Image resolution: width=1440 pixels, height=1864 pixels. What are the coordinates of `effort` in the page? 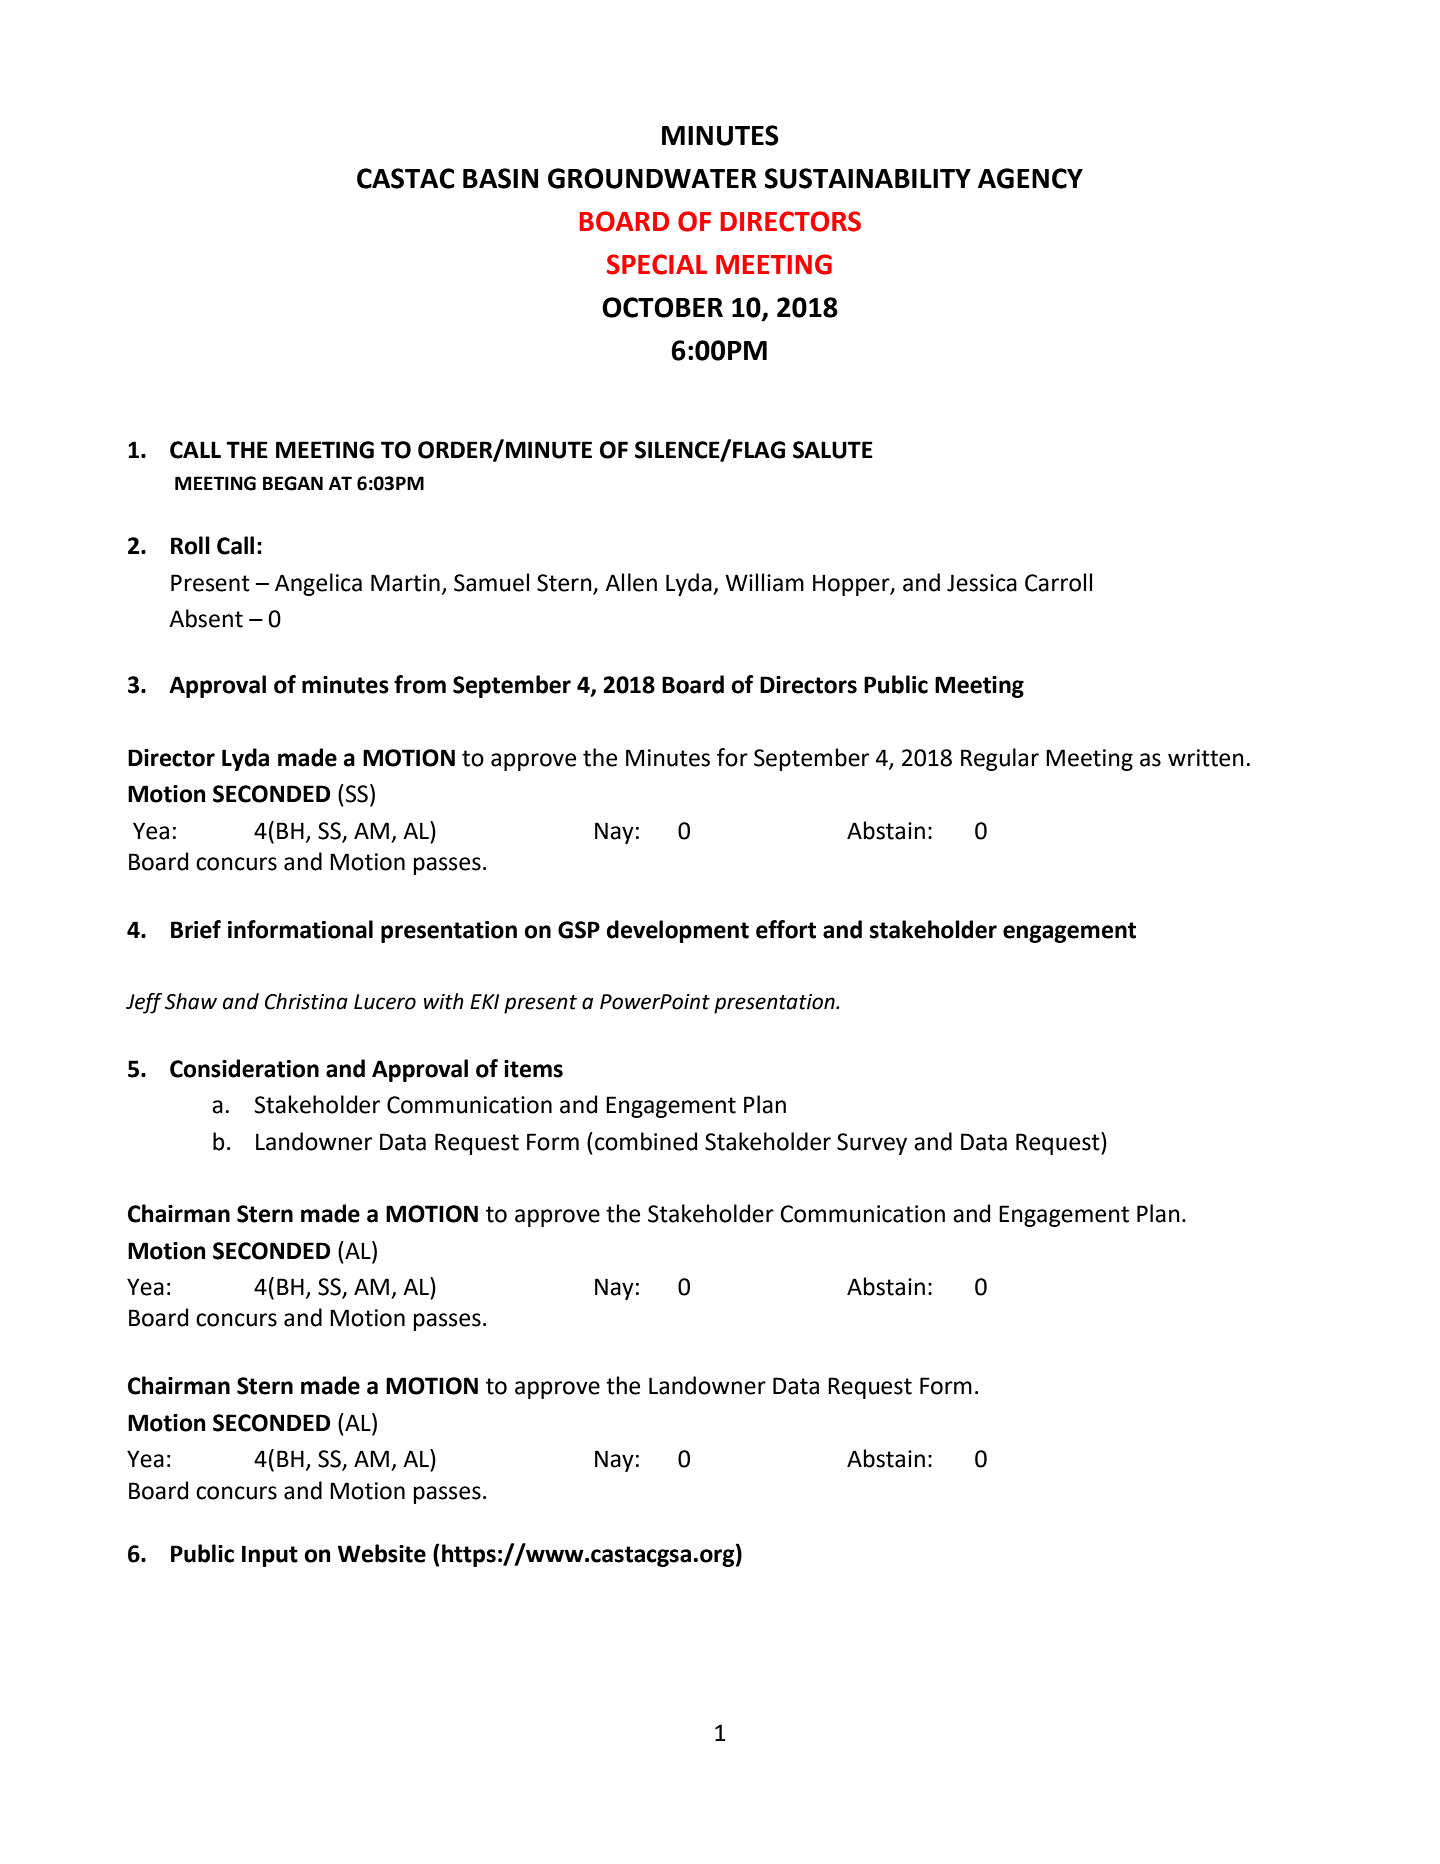 It's located at (786, 929).
